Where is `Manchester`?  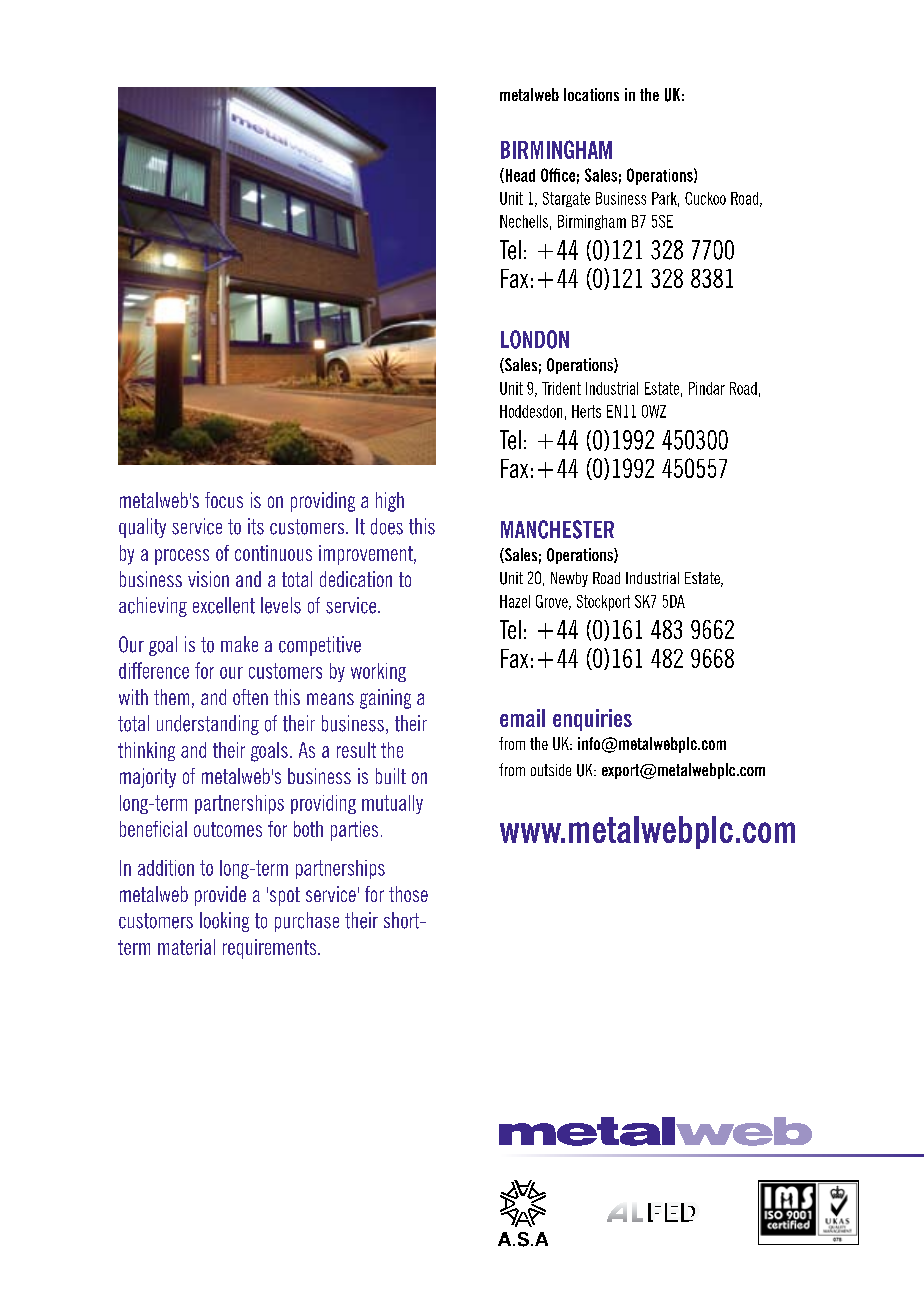
Manchester is located at coordinates (557, 529).
